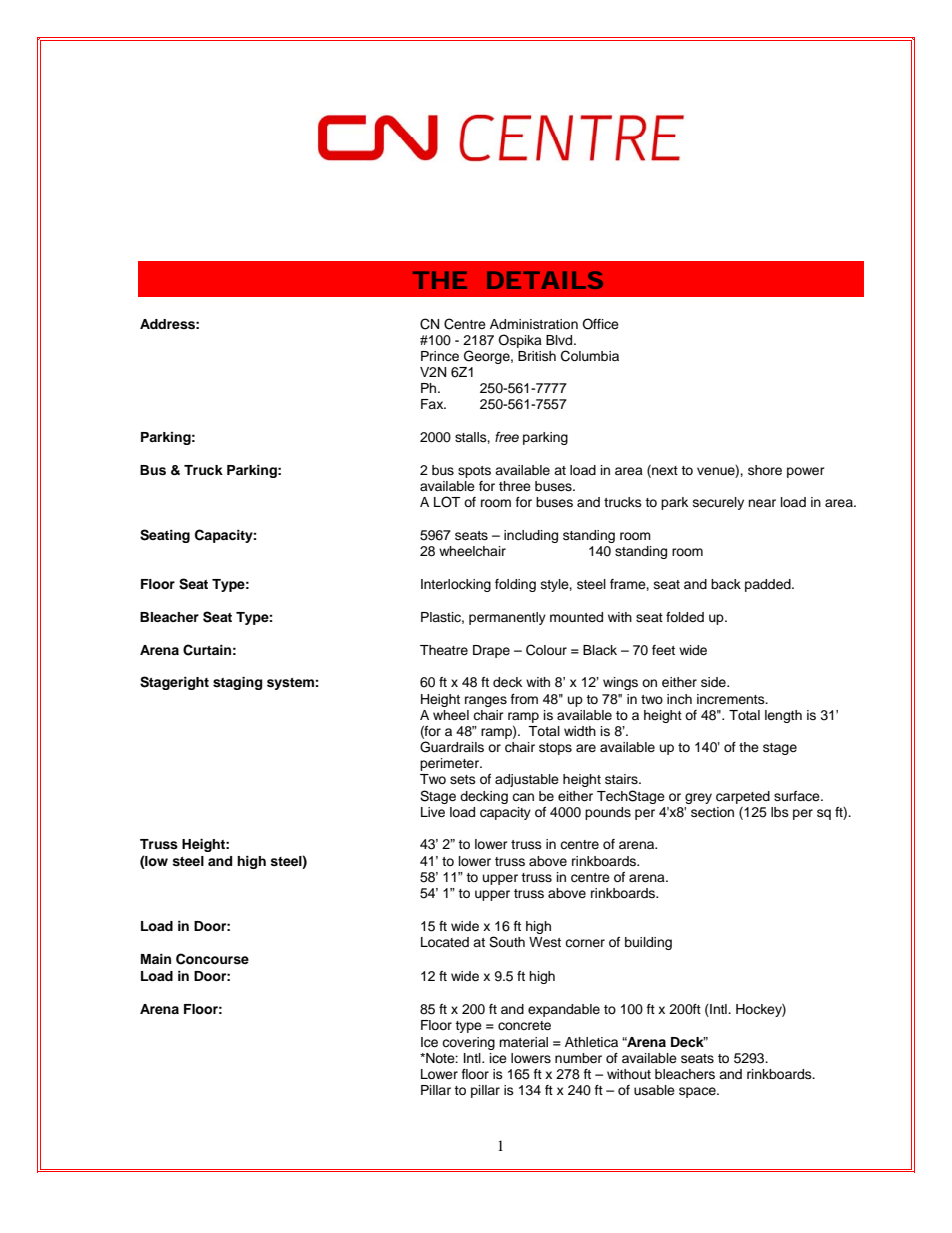  I want to click on back, so click(726, 584).
